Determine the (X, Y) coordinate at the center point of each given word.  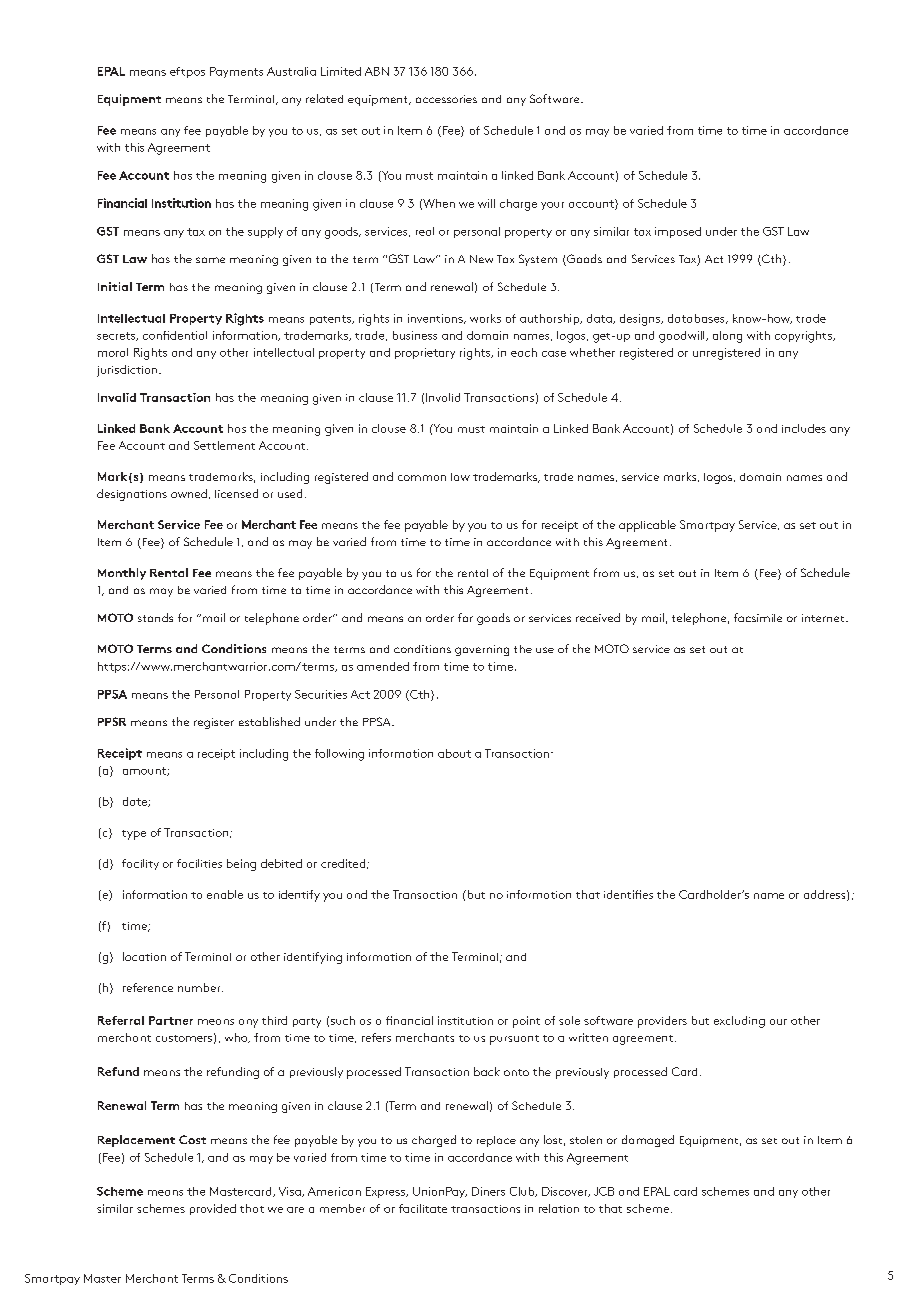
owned (189, 493)
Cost (192, 1139)
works (485, 318)
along (727, 337)
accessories (446, 99)
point (526, 1022)
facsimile (758, 617)
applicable (647, 526)
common (422, 478)
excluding (739, 1022)
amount (145, 771)
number (200, 987)
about (454, 753)
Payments (236, 72)
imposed (678, 232)
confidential (175, 335)
